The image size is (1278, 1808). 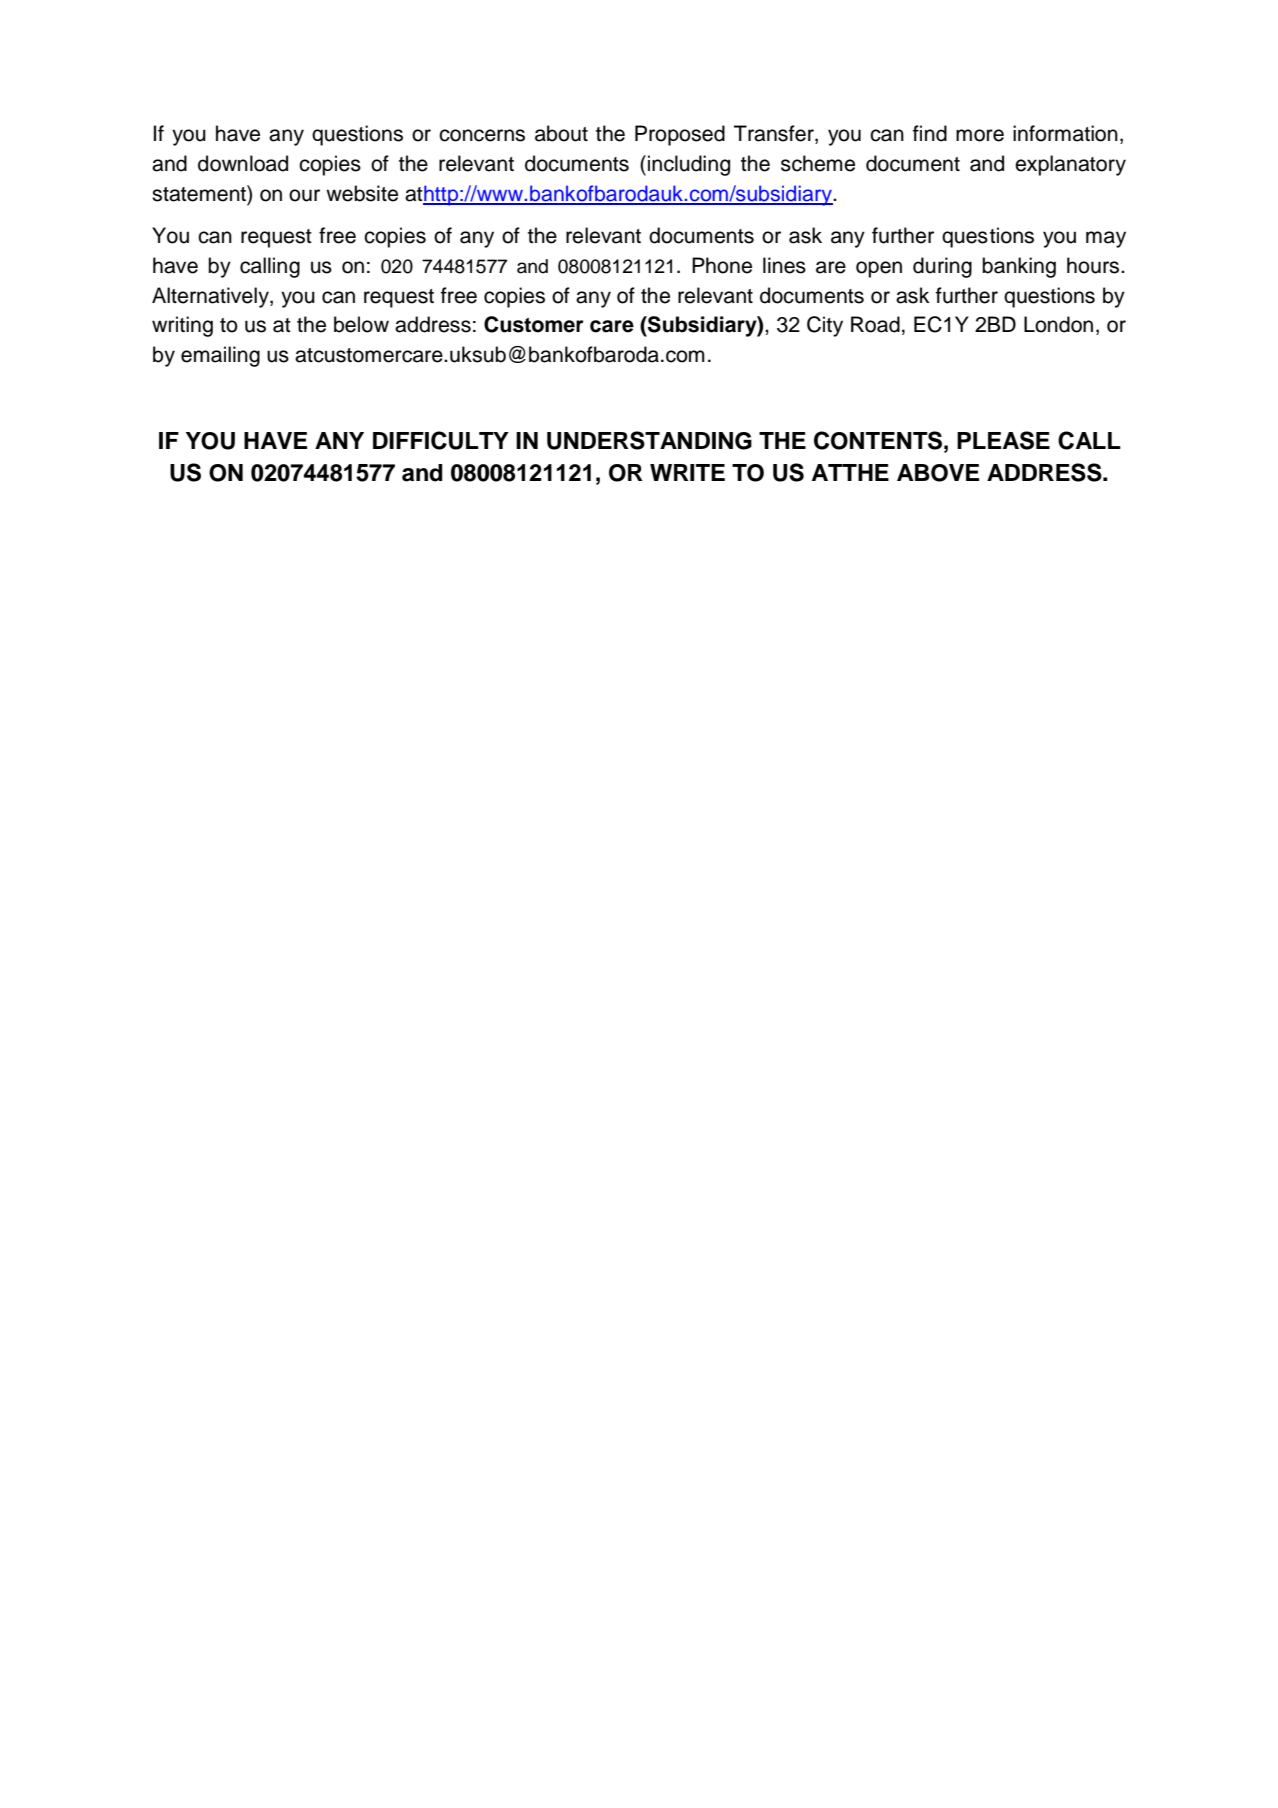 I want to click on banking, so click(x=1019, y=267).
